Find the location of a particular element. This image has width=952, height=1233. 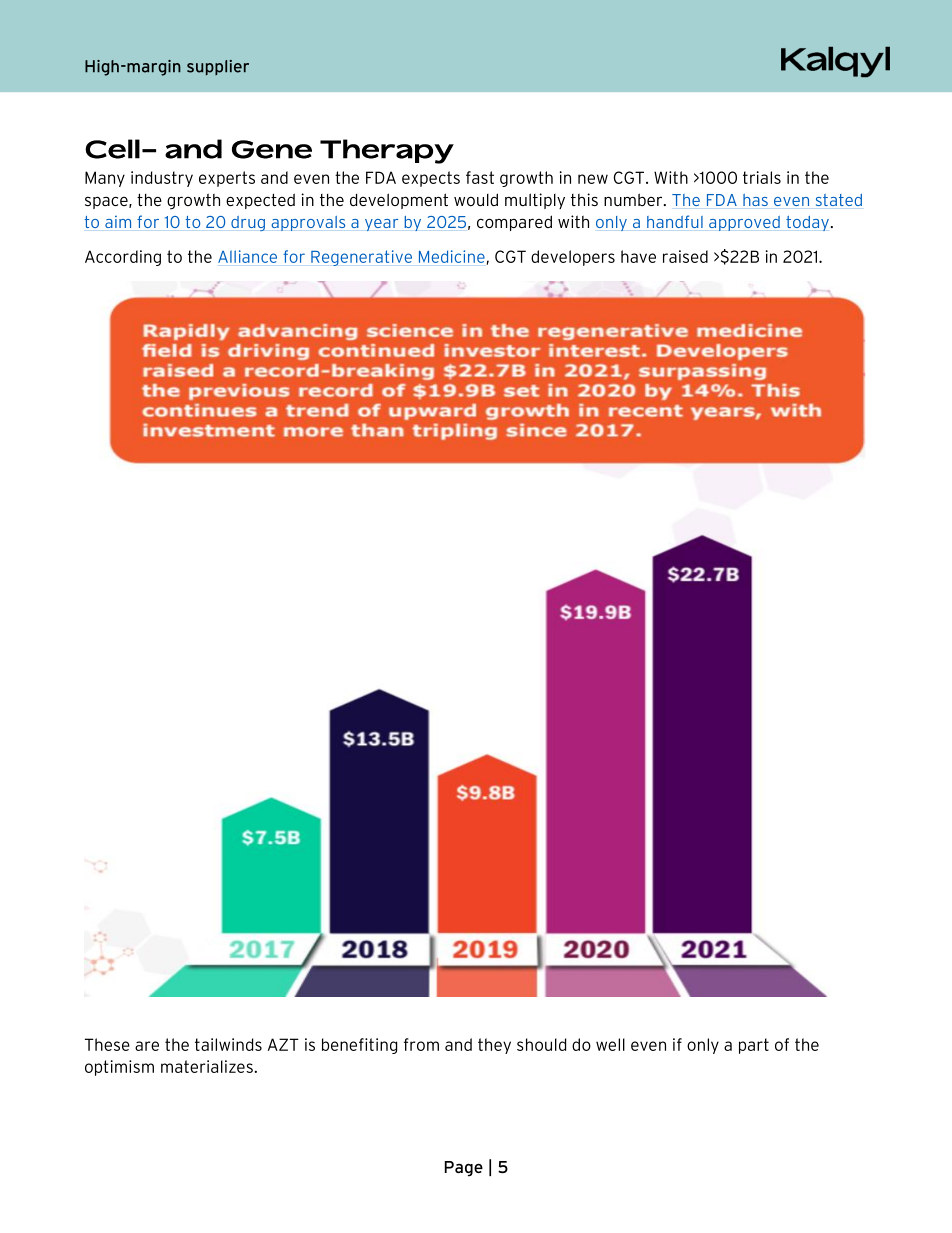

fast is located at coordinates (480, 177).
